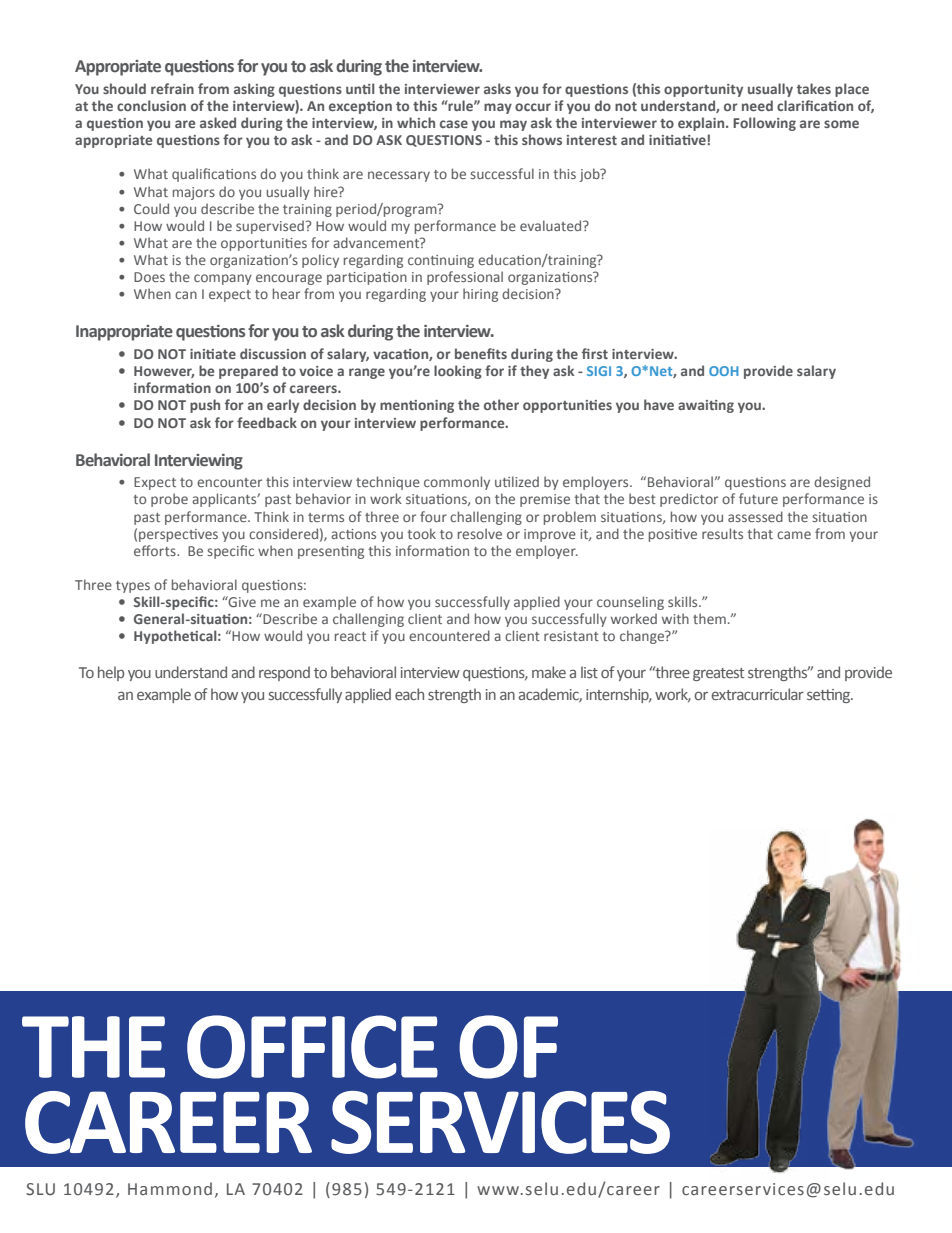 This page has width=952, height=1233. What do you see at coordinates (764, 124) in the page?
I see `Following` at bounding box center [764, 124].
